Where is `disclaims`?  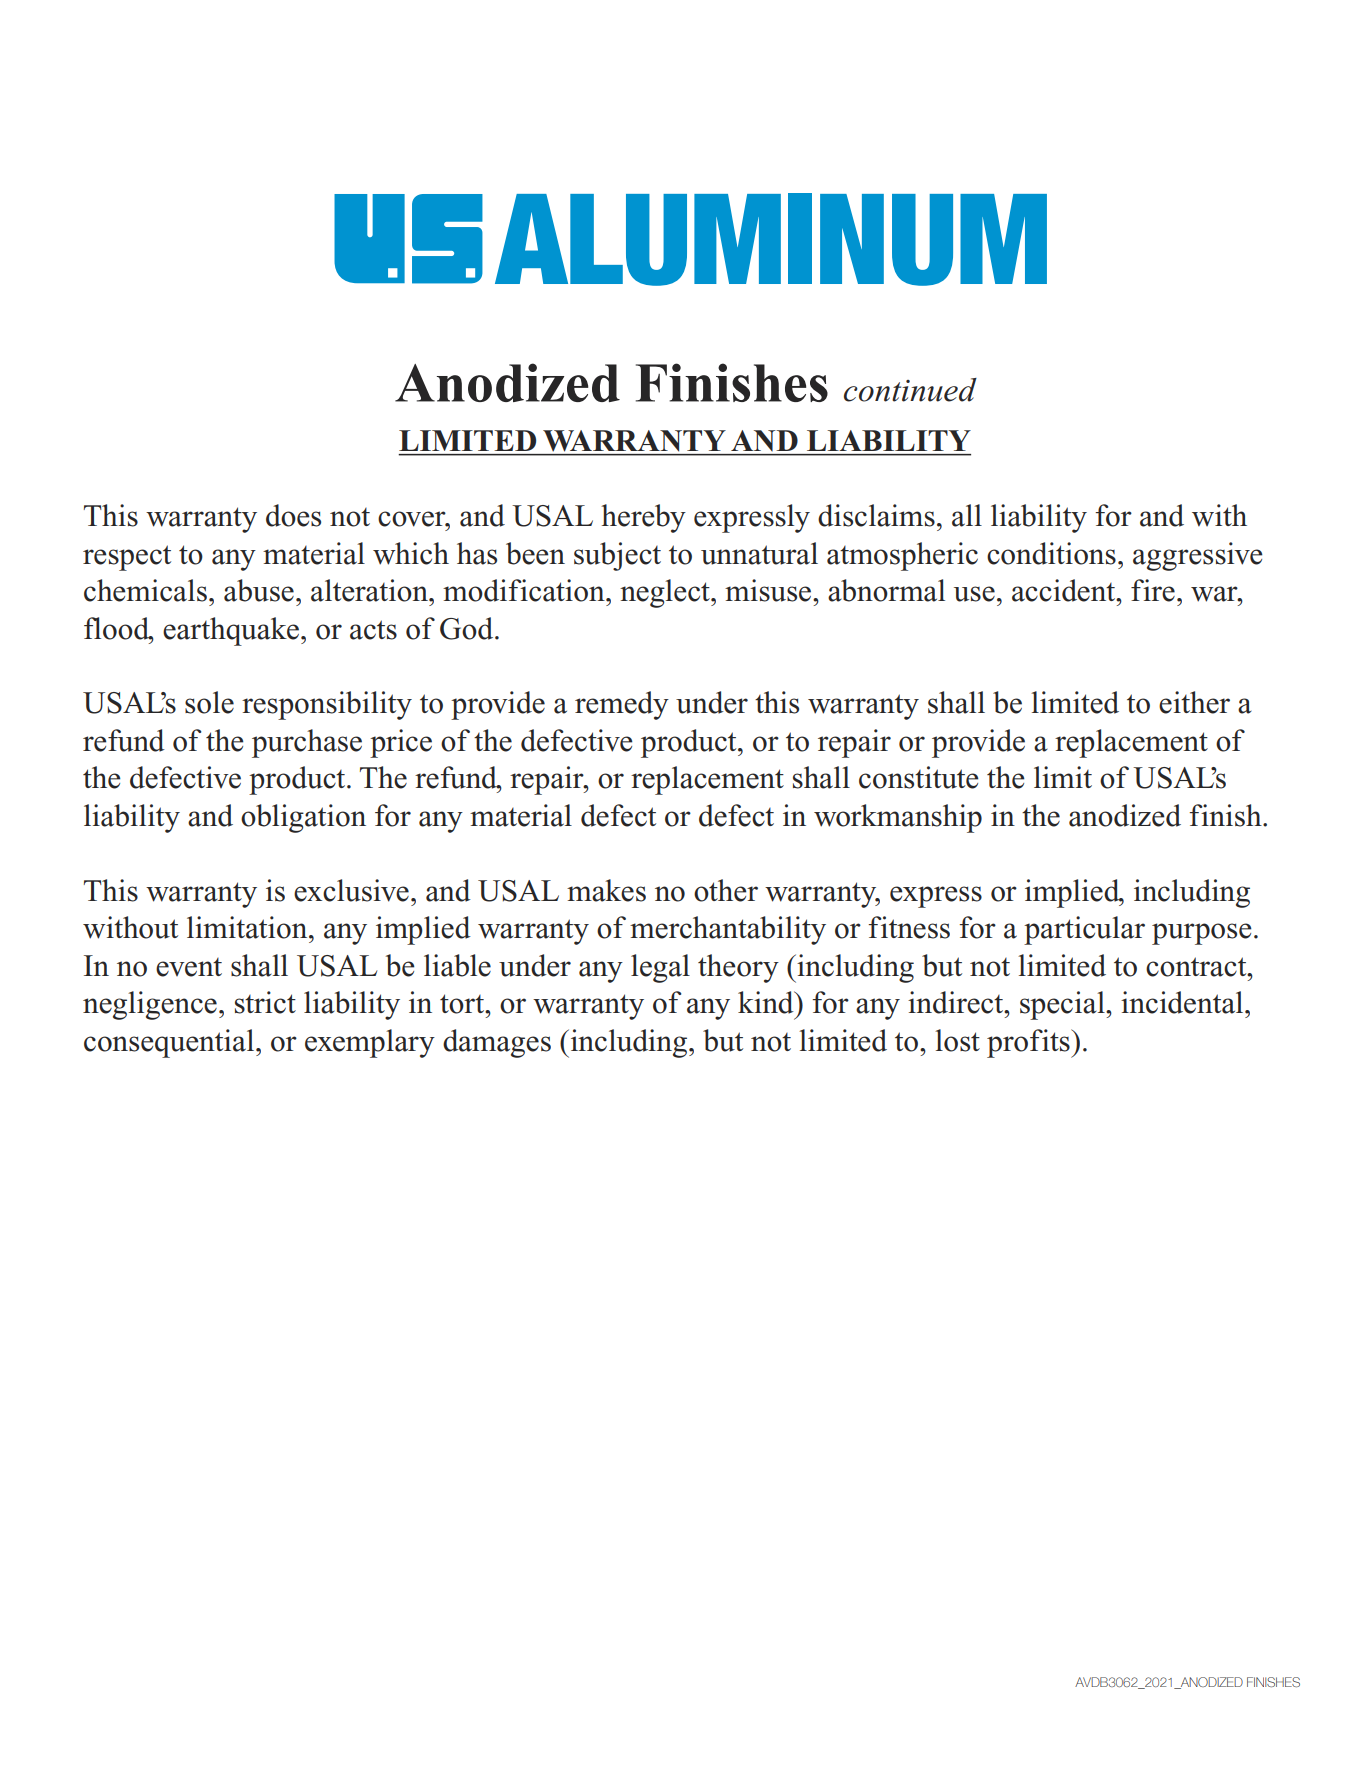 disclaims is located at coordinates (876, 515).
